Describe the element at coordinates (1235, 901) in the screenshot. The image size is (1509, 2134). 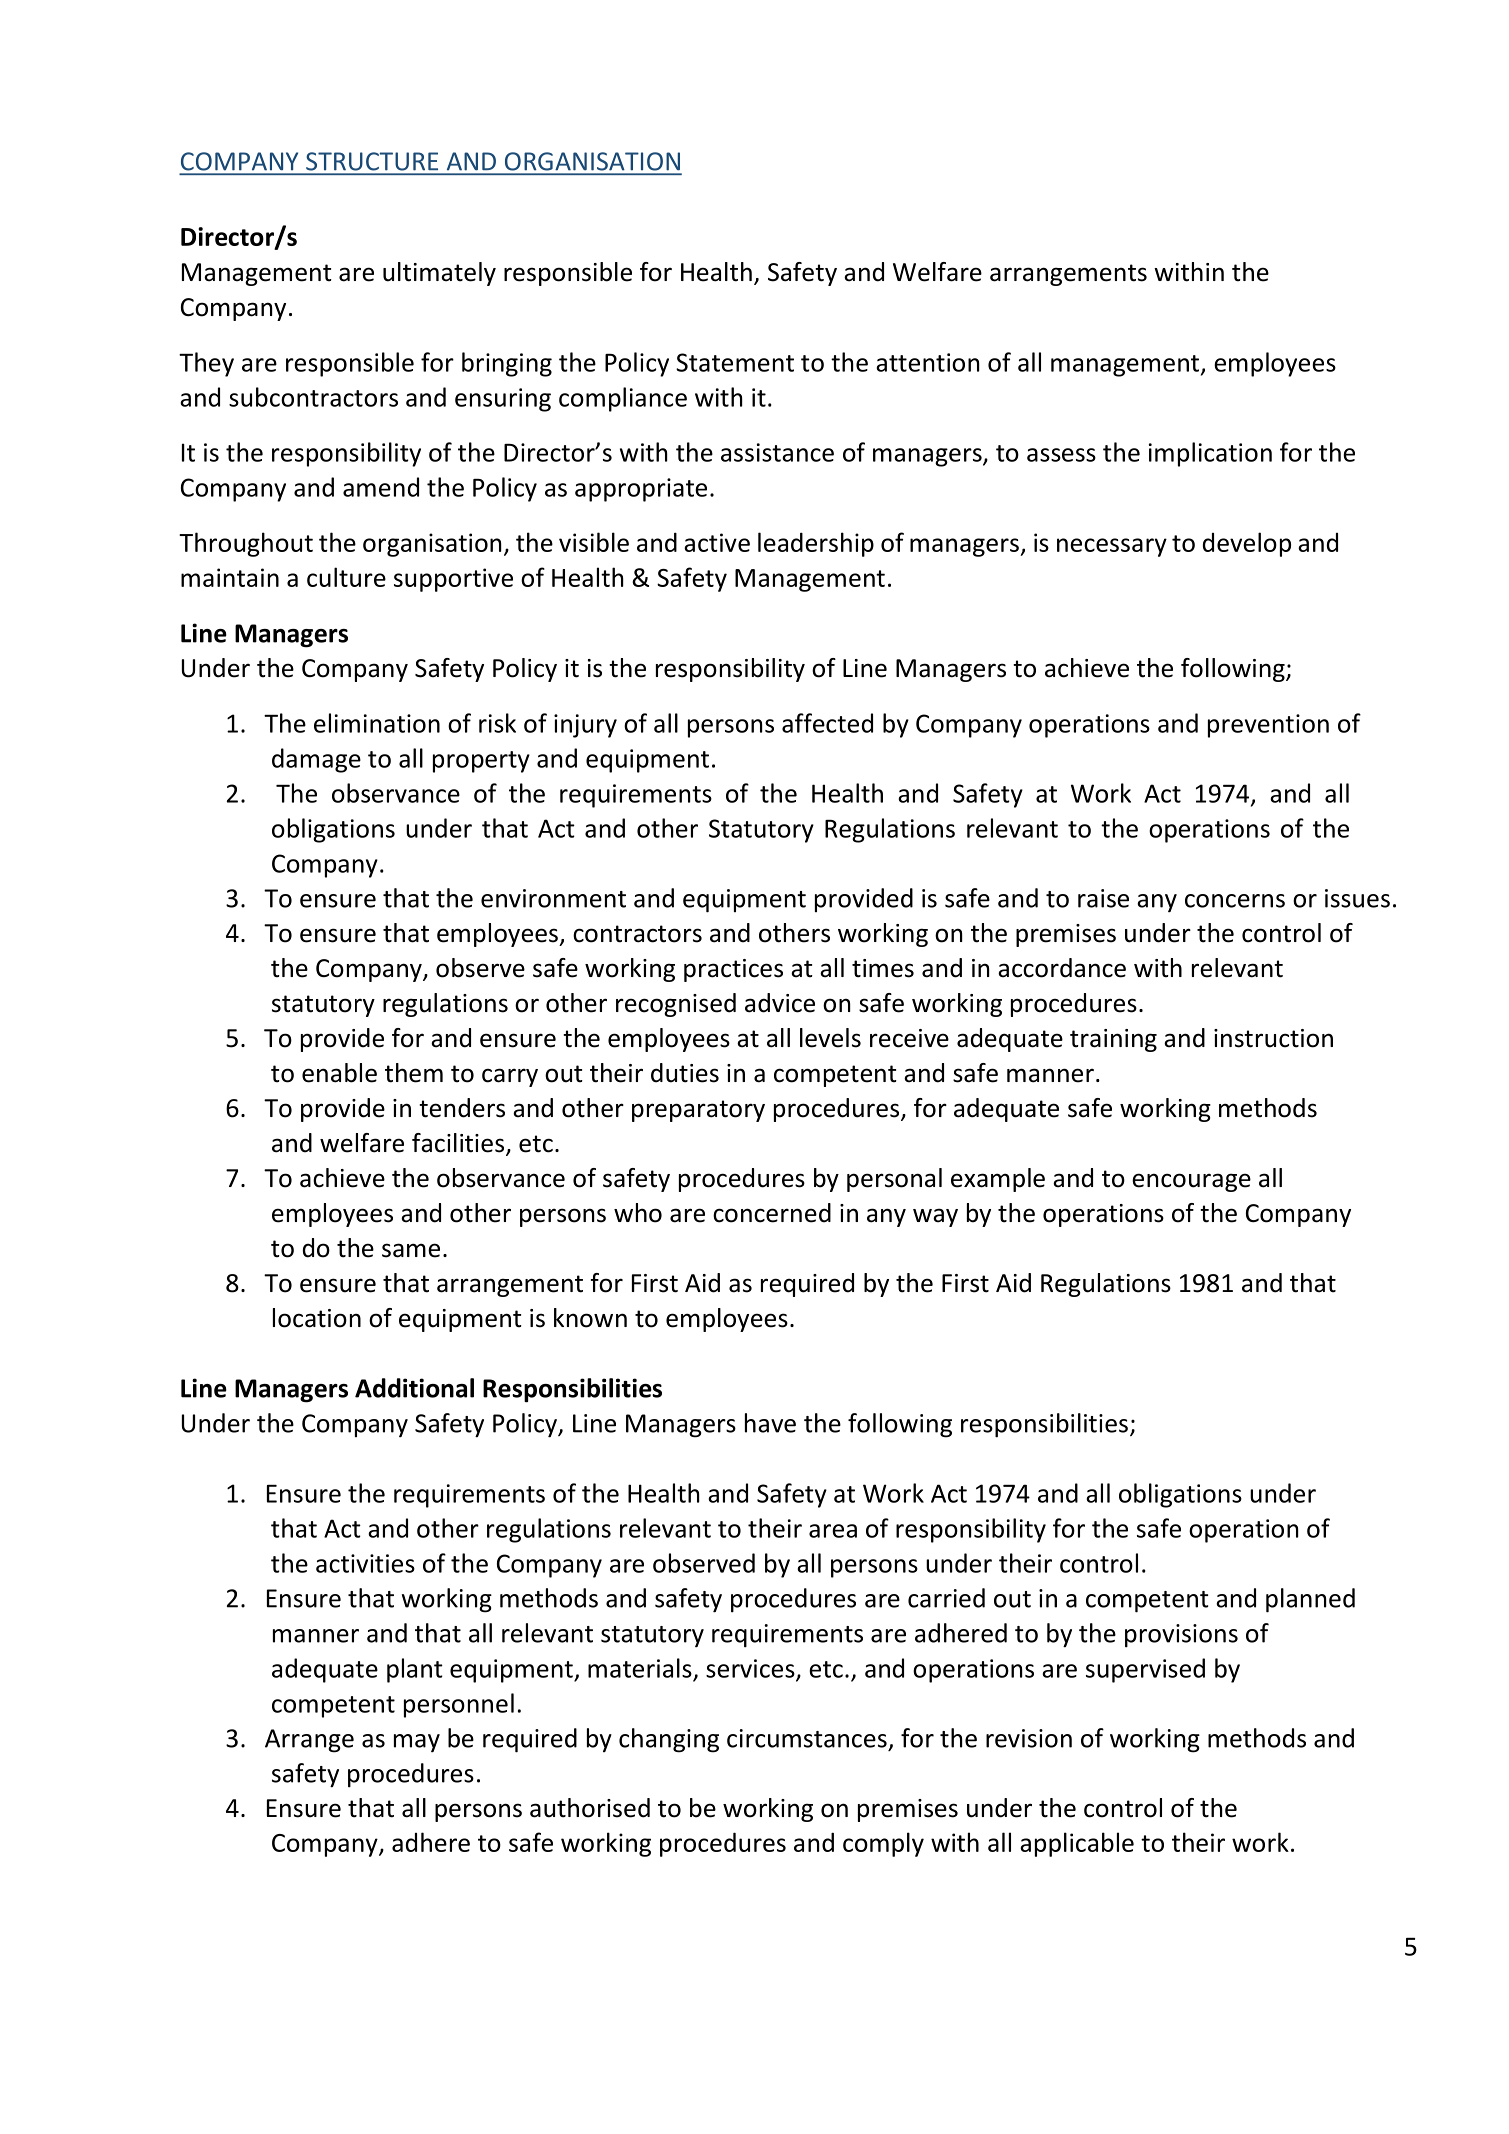
I see `concerns` at that location.
